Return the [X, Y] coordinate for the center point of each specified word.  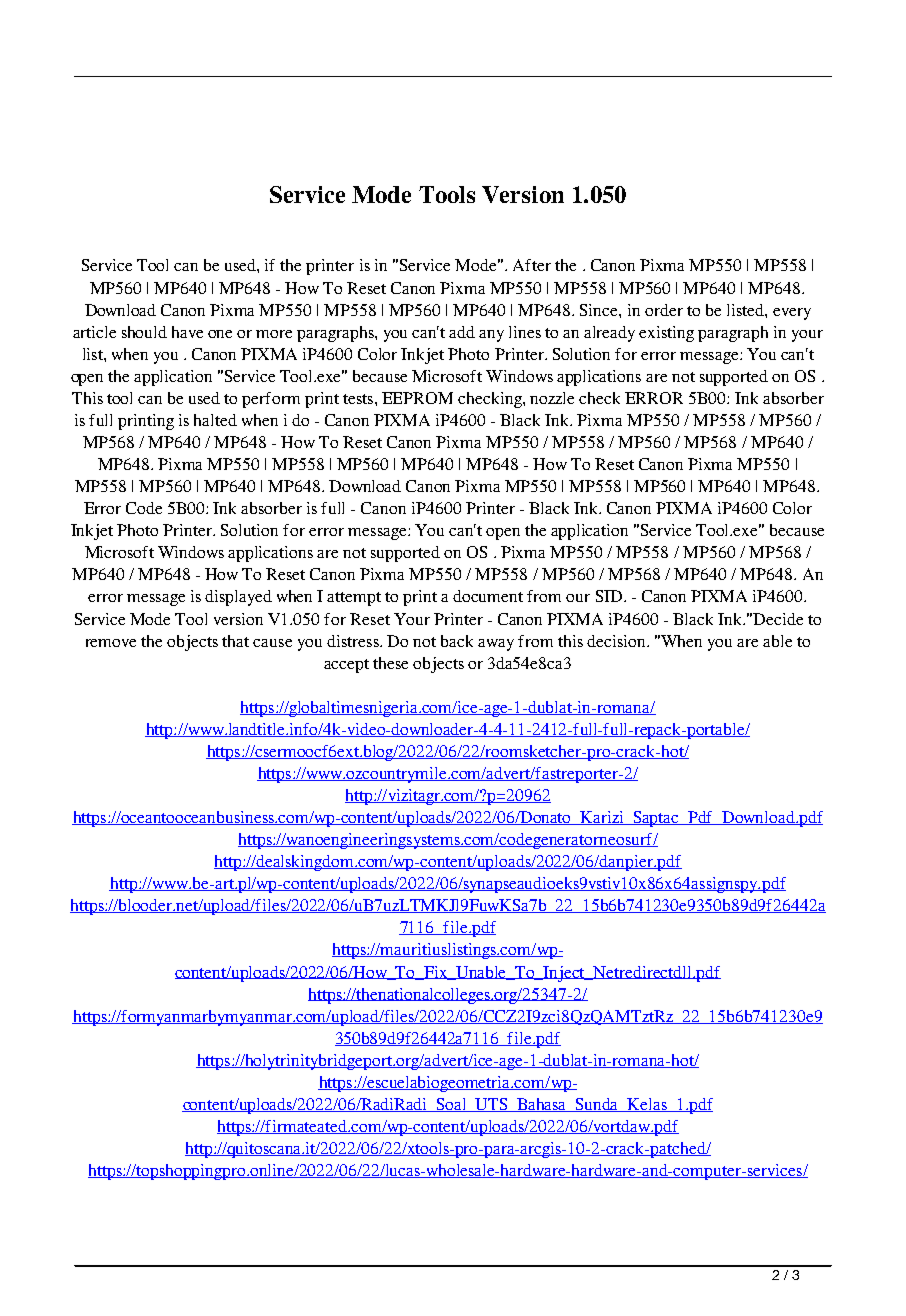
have [187, 332]
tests [359, 399]
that [235, 641]
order [664, 310]
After [532, 265]
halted [215, 420]
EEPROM [417, 398]
